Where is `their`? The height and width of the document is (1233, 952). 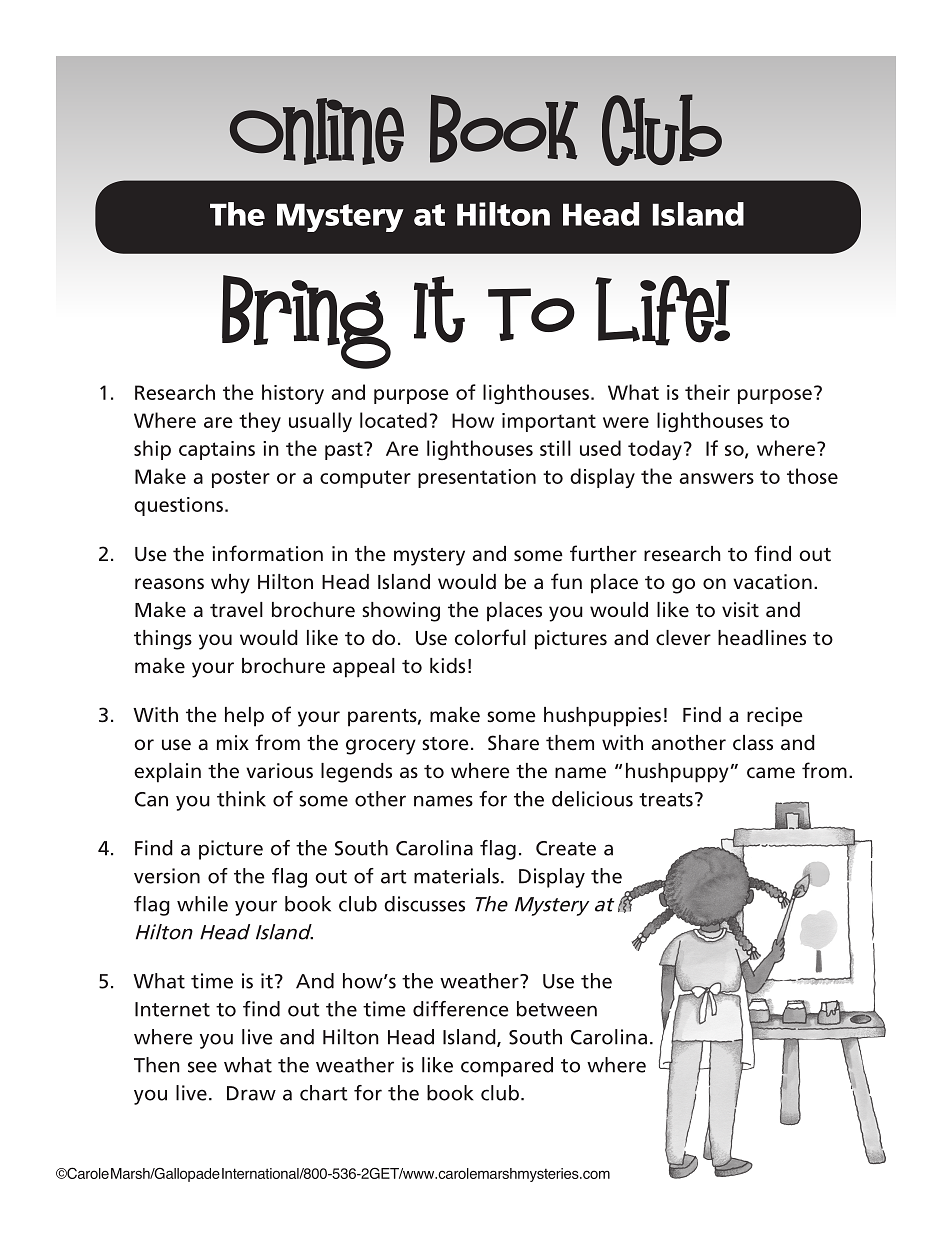
their is located at coordinates (707, 392).
